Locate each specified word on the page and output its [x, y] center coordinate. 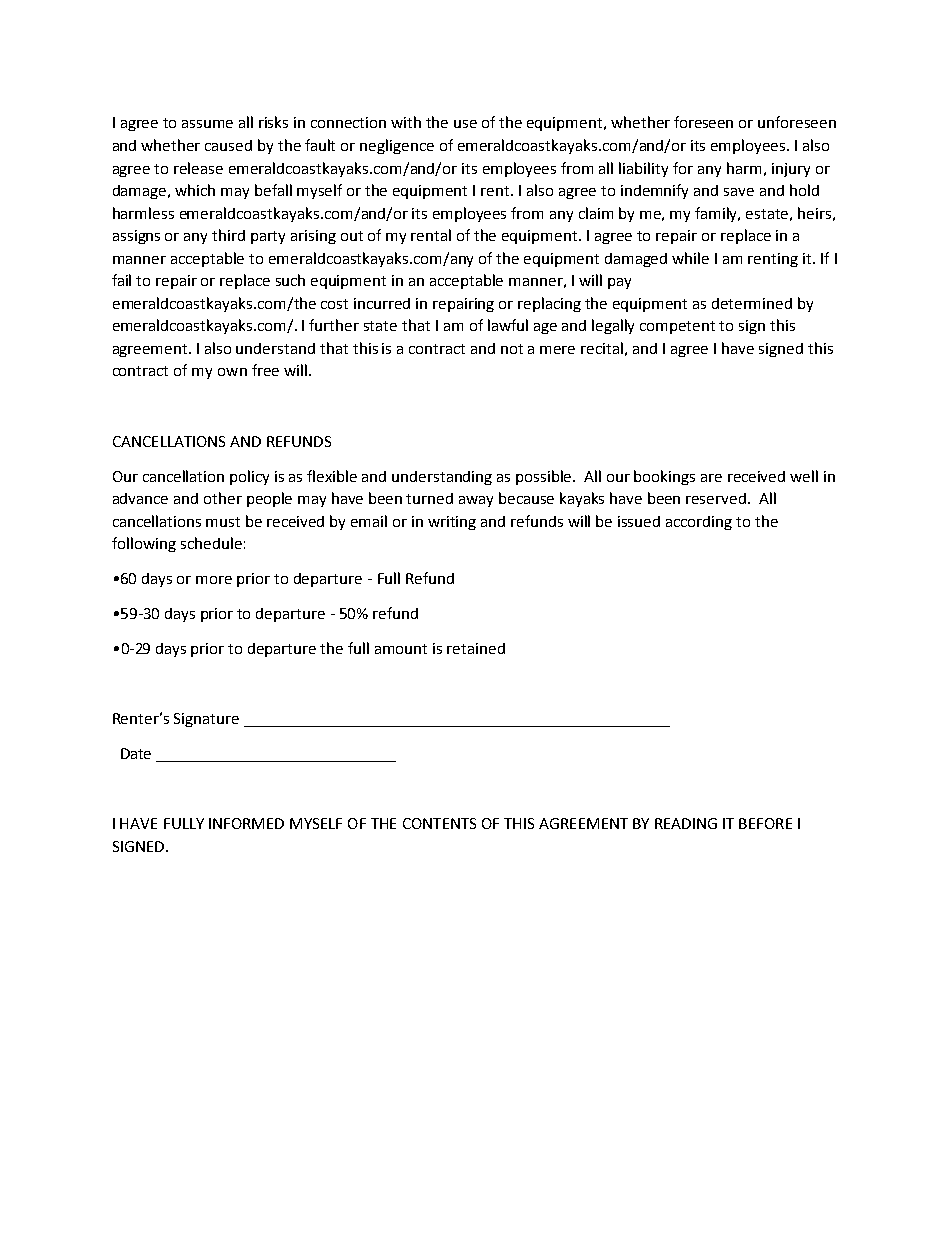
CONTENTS [439, 823]
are [711, 478]
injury [791, 170]
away [476, 501]
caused [228, 145]
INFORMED [246, 823]
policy [249, 477]
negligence [397, 146]
